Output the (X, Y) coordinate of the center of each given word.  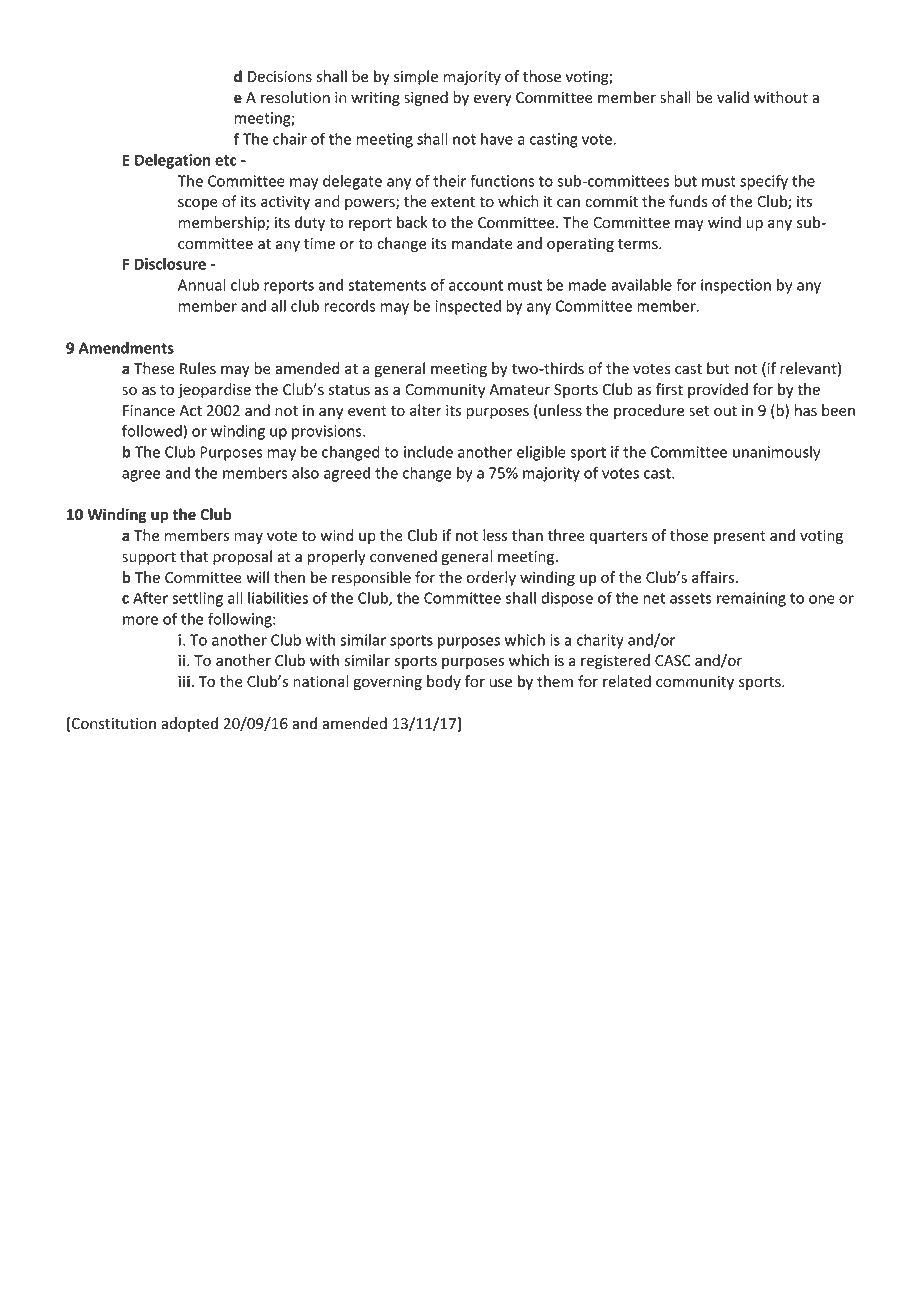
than (527, 535)
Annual (202, 285)
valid (733, 97)
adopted (189, 724)
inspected (468, 307)
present (740, 537)
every (492, 100)
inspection (736, 286)
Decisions (280, 77)
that (194, 556)
